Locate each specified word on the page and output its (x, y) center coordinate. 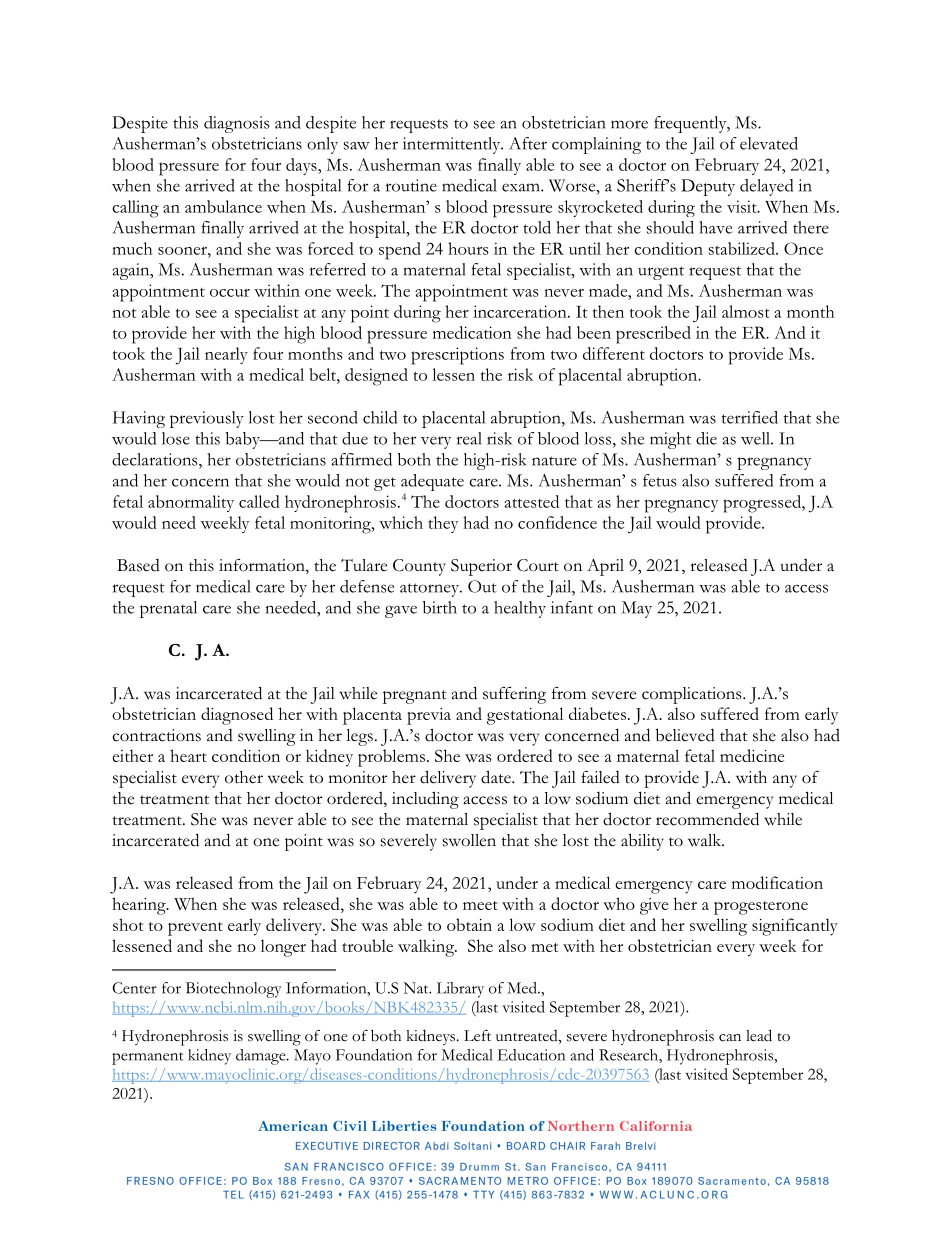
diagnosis (237, 124)
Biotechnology (234, 990)
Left (477, 1035)
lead (759, 1035)
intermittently (453, 145)
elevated (769, 143)
